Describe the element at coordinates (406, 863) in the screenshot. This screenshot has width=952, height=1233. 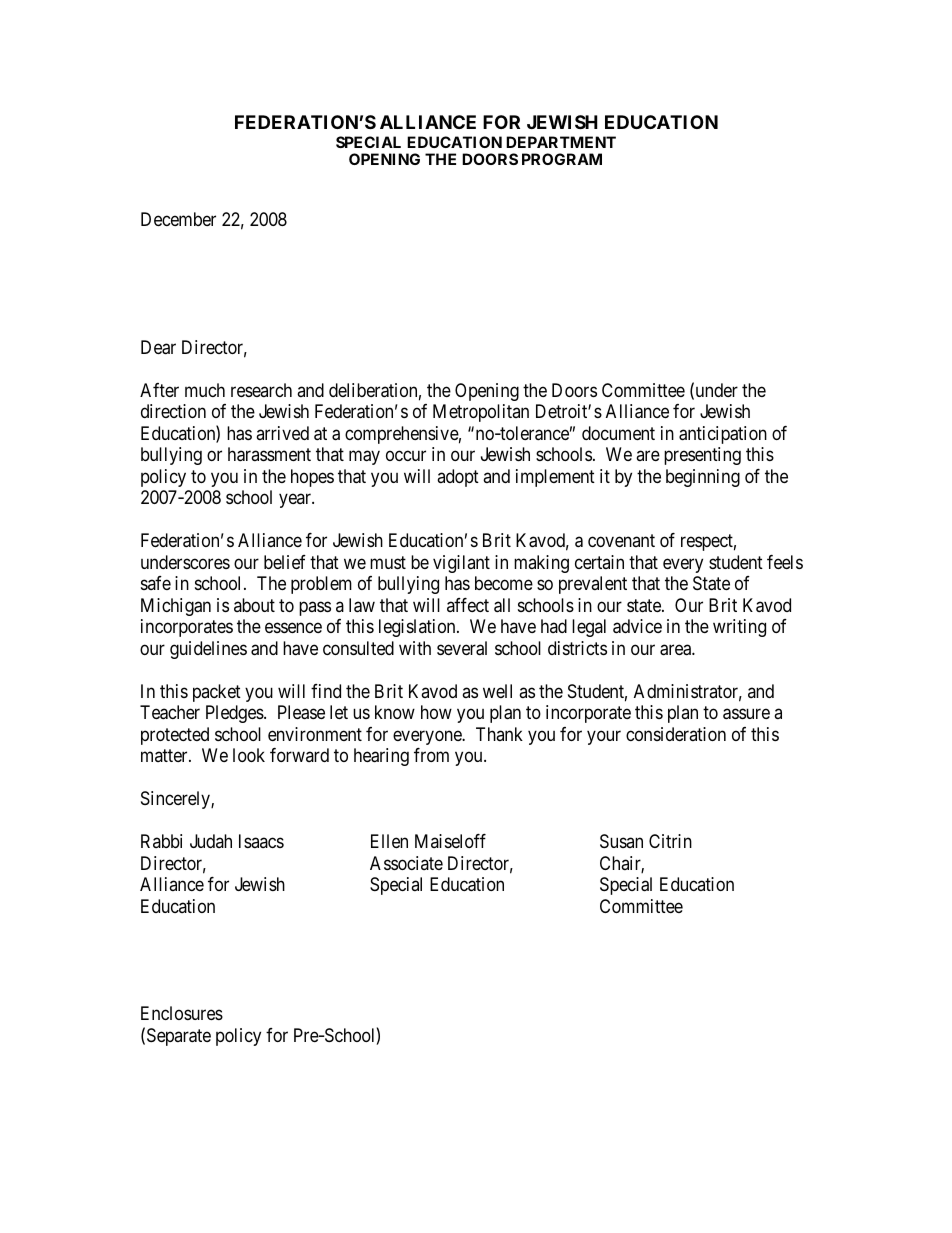
I see `Associate` at that location.
